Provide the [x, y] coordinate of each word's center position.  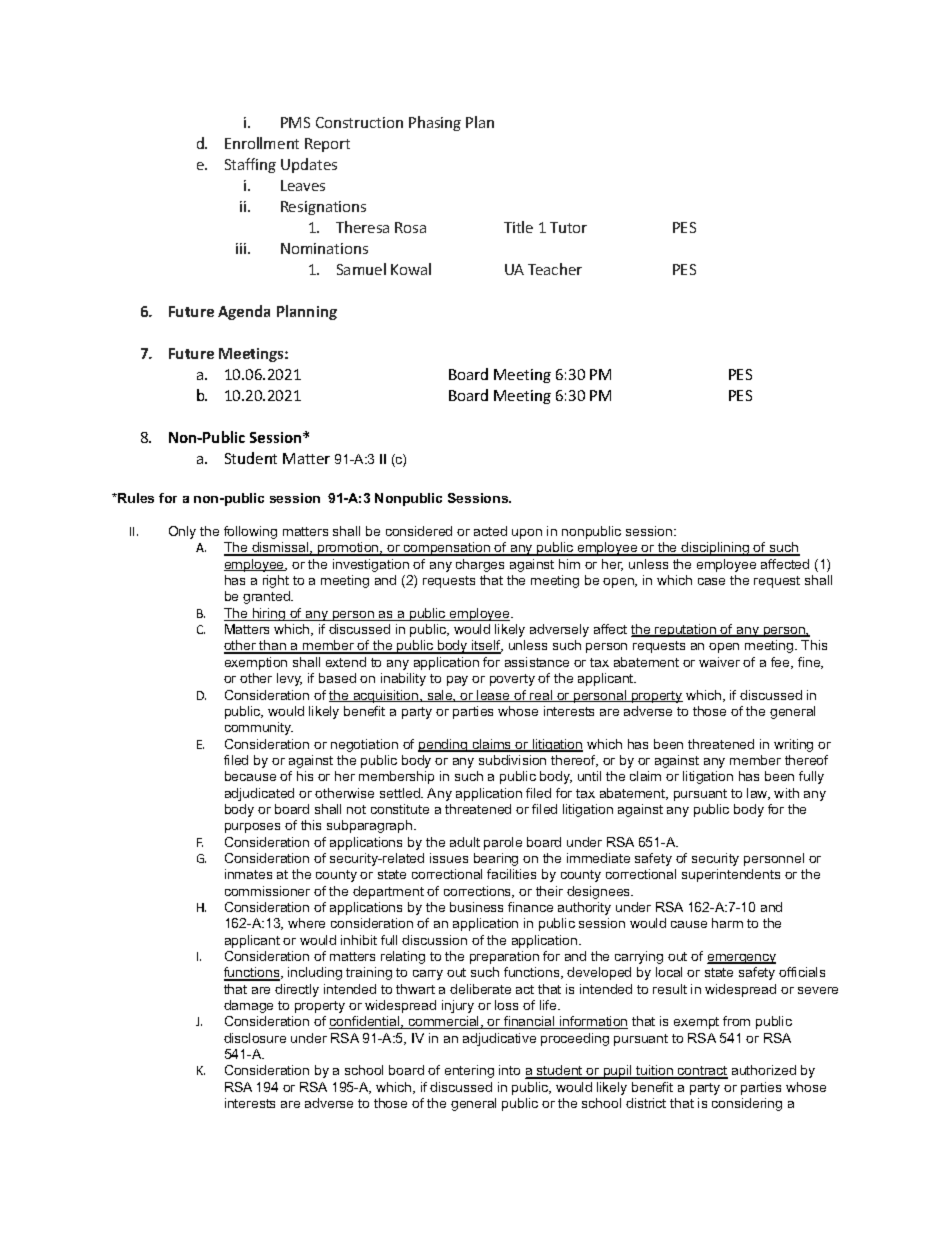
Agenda [244, 312]
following [250, 532]
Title [518, 227]
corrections [479, 892]
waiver [719, 662]
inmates [248, 874]
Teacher [555, 269]
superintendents [731, 875]
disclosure [255, 1038]
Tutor [568, 227]
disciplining [715, 549]
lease [493, 696]
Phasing [435, 123]
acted [490, 531]
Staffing [250, 165]
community [259, 728]
